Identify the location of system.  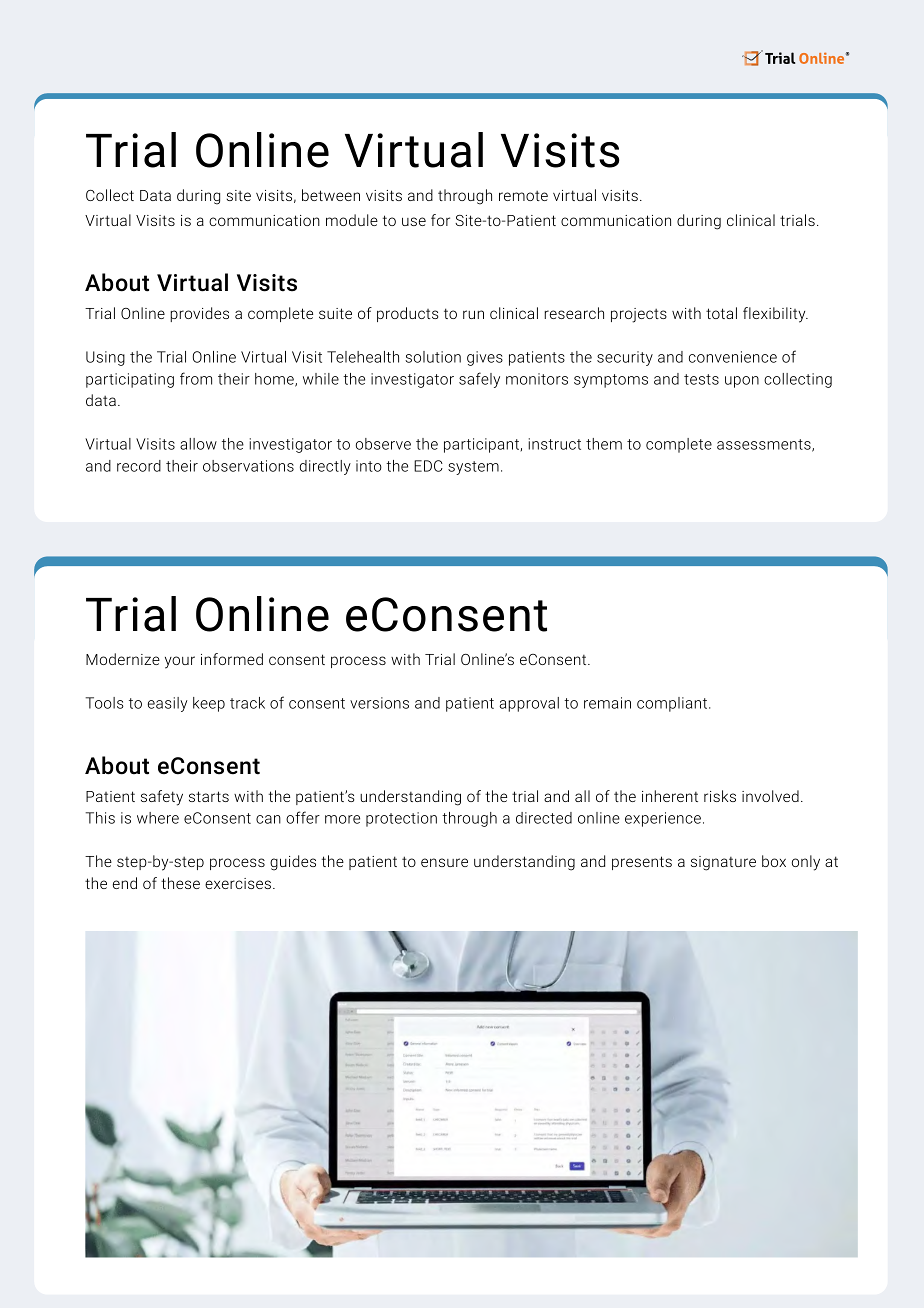
(473, 468).
